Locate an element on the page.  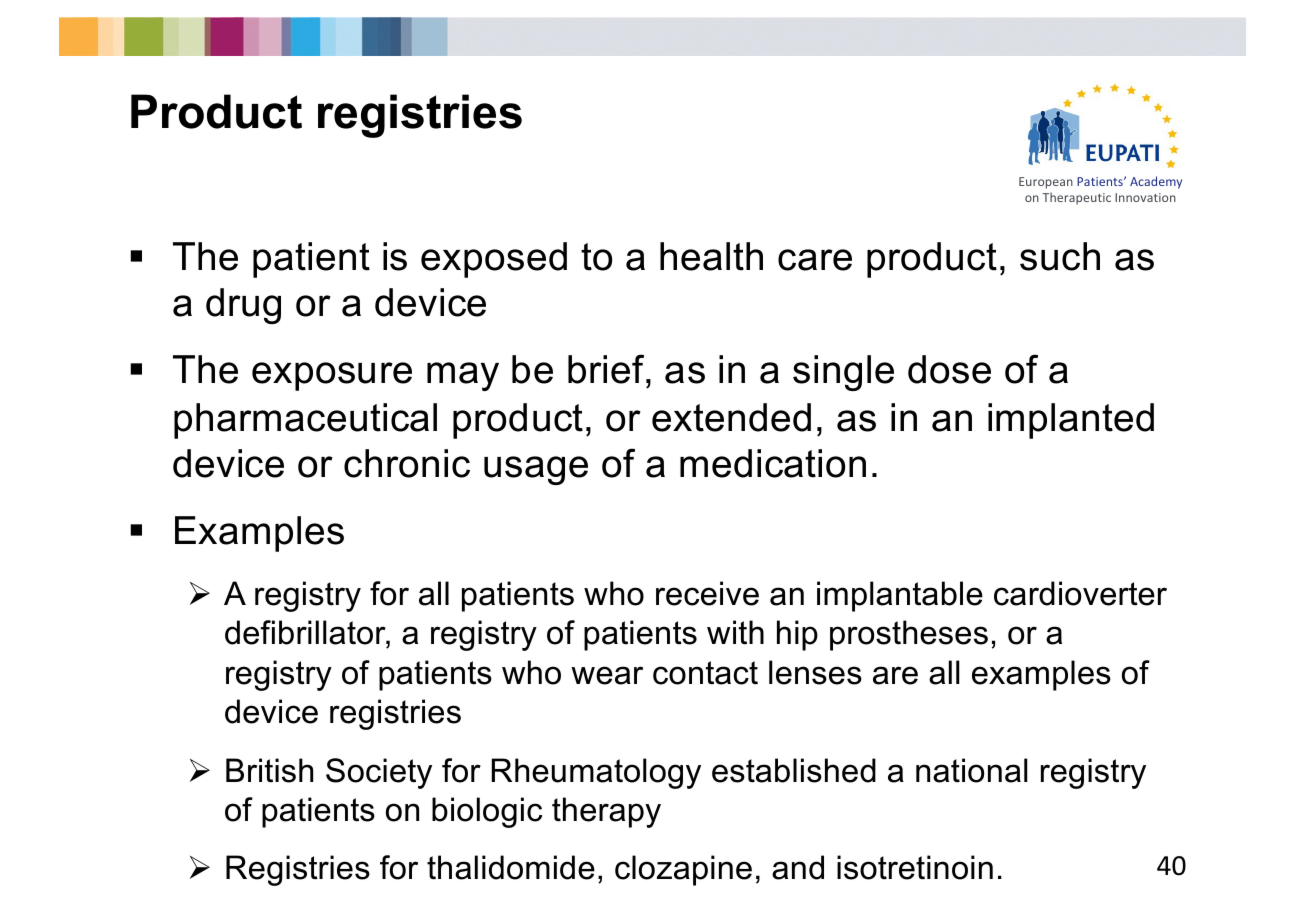
Therapeutic is located at coordinates (1076, 198).
